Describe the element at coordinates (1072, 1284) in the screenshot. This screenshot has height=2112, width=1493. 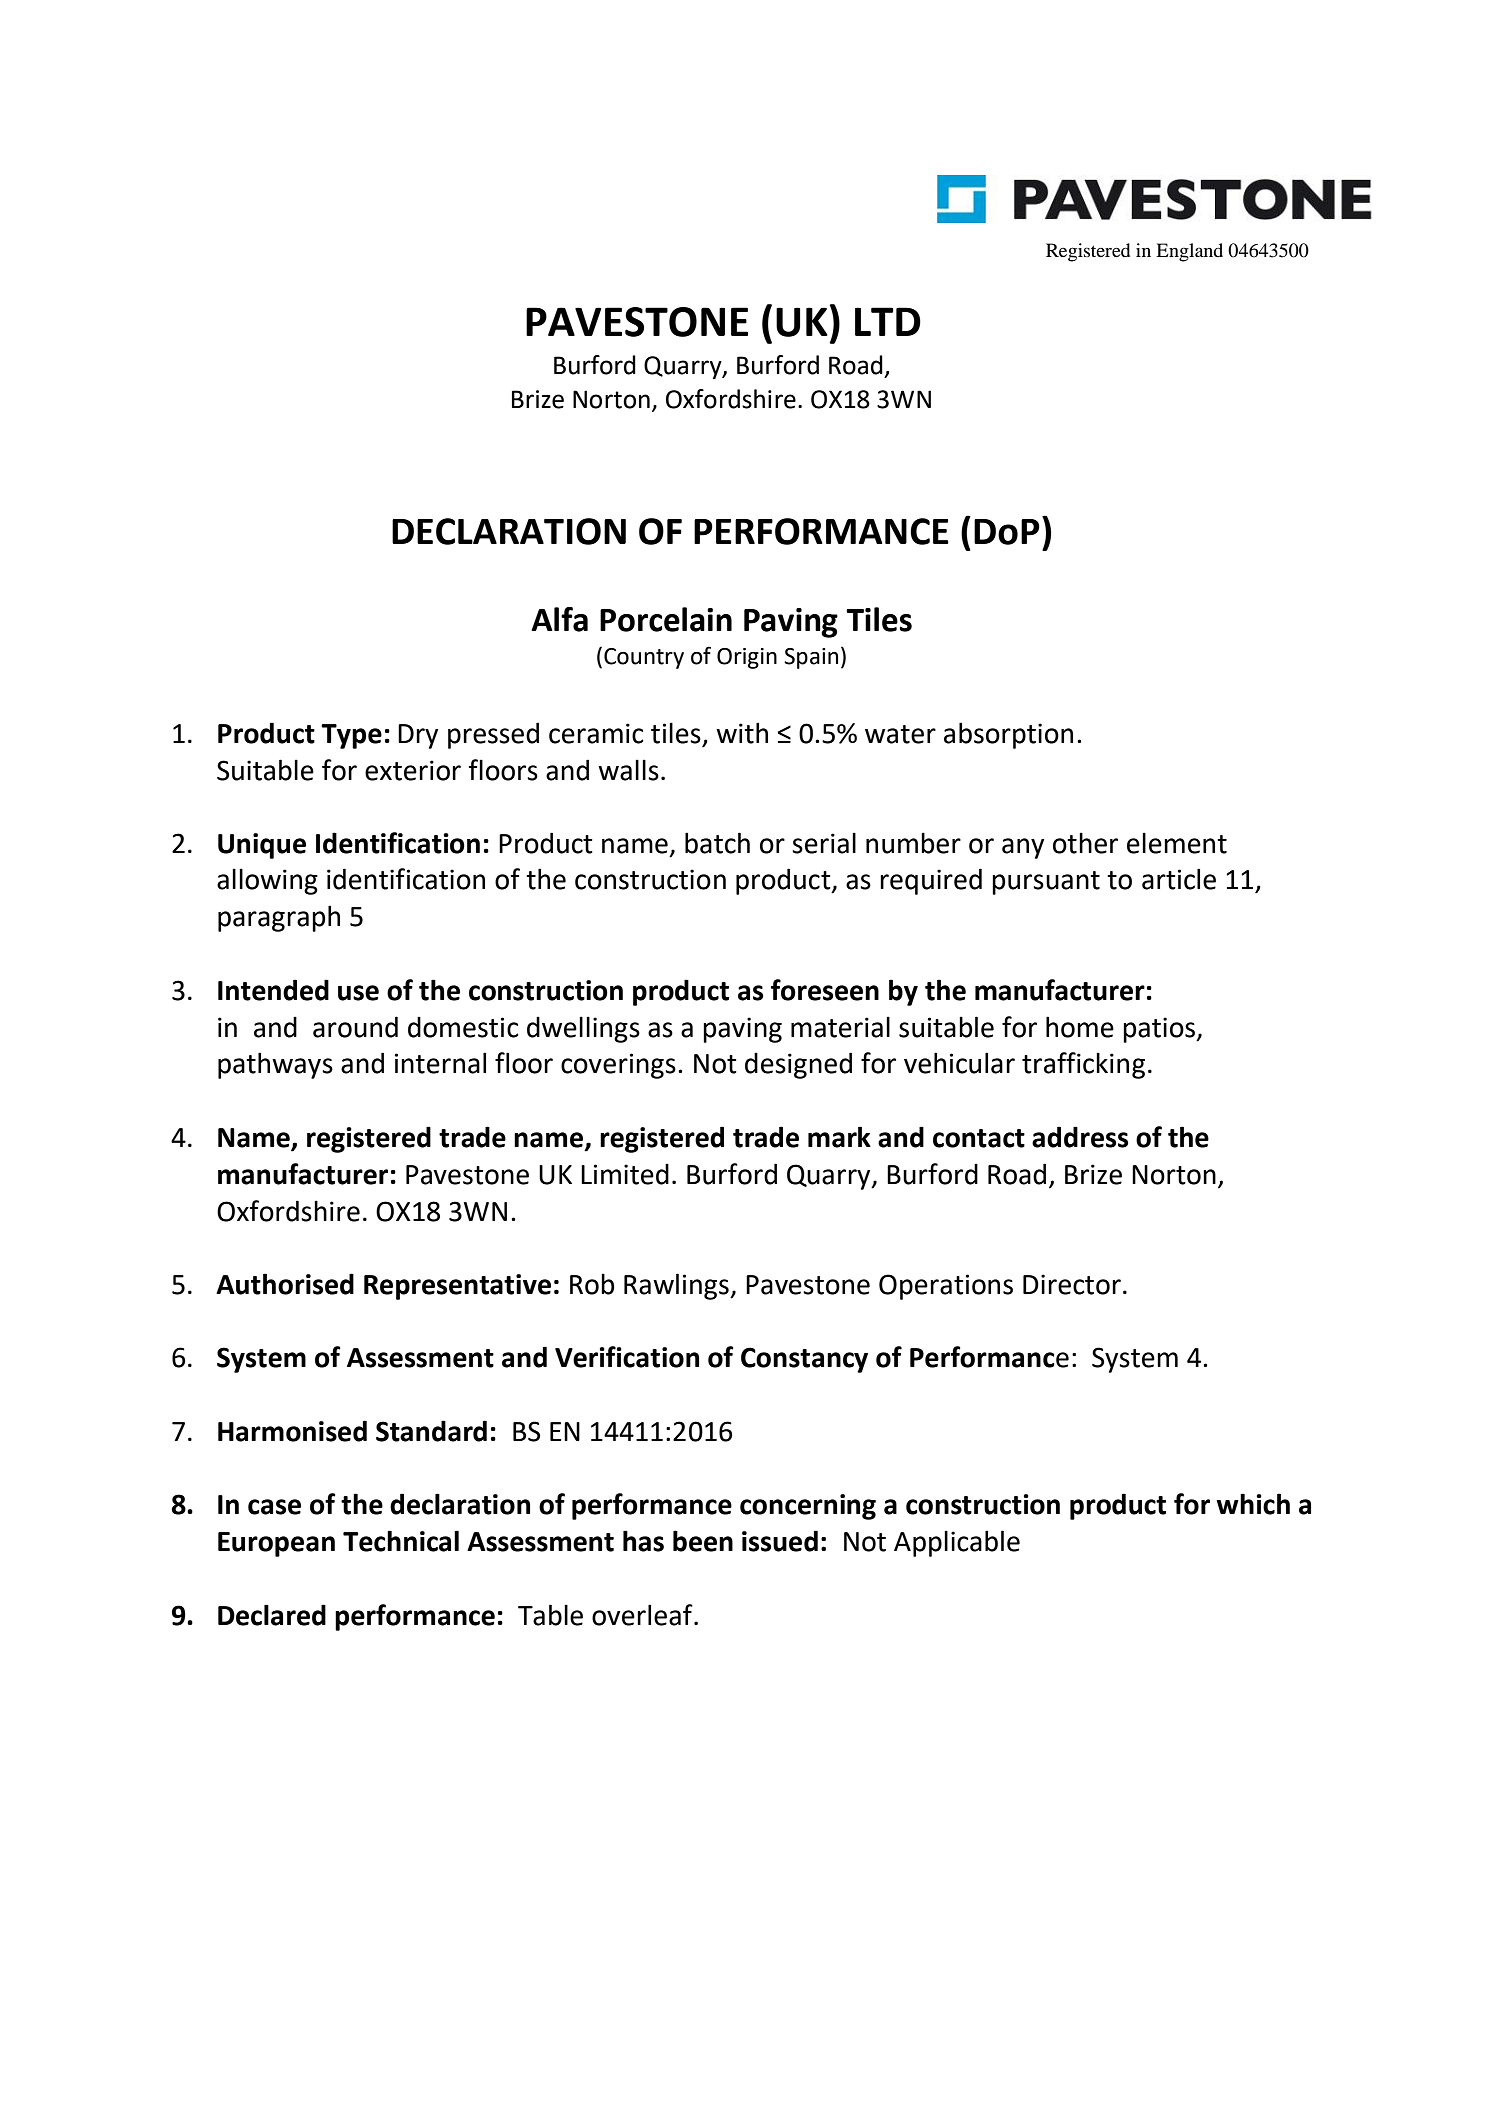
I see `Director` at that location.
